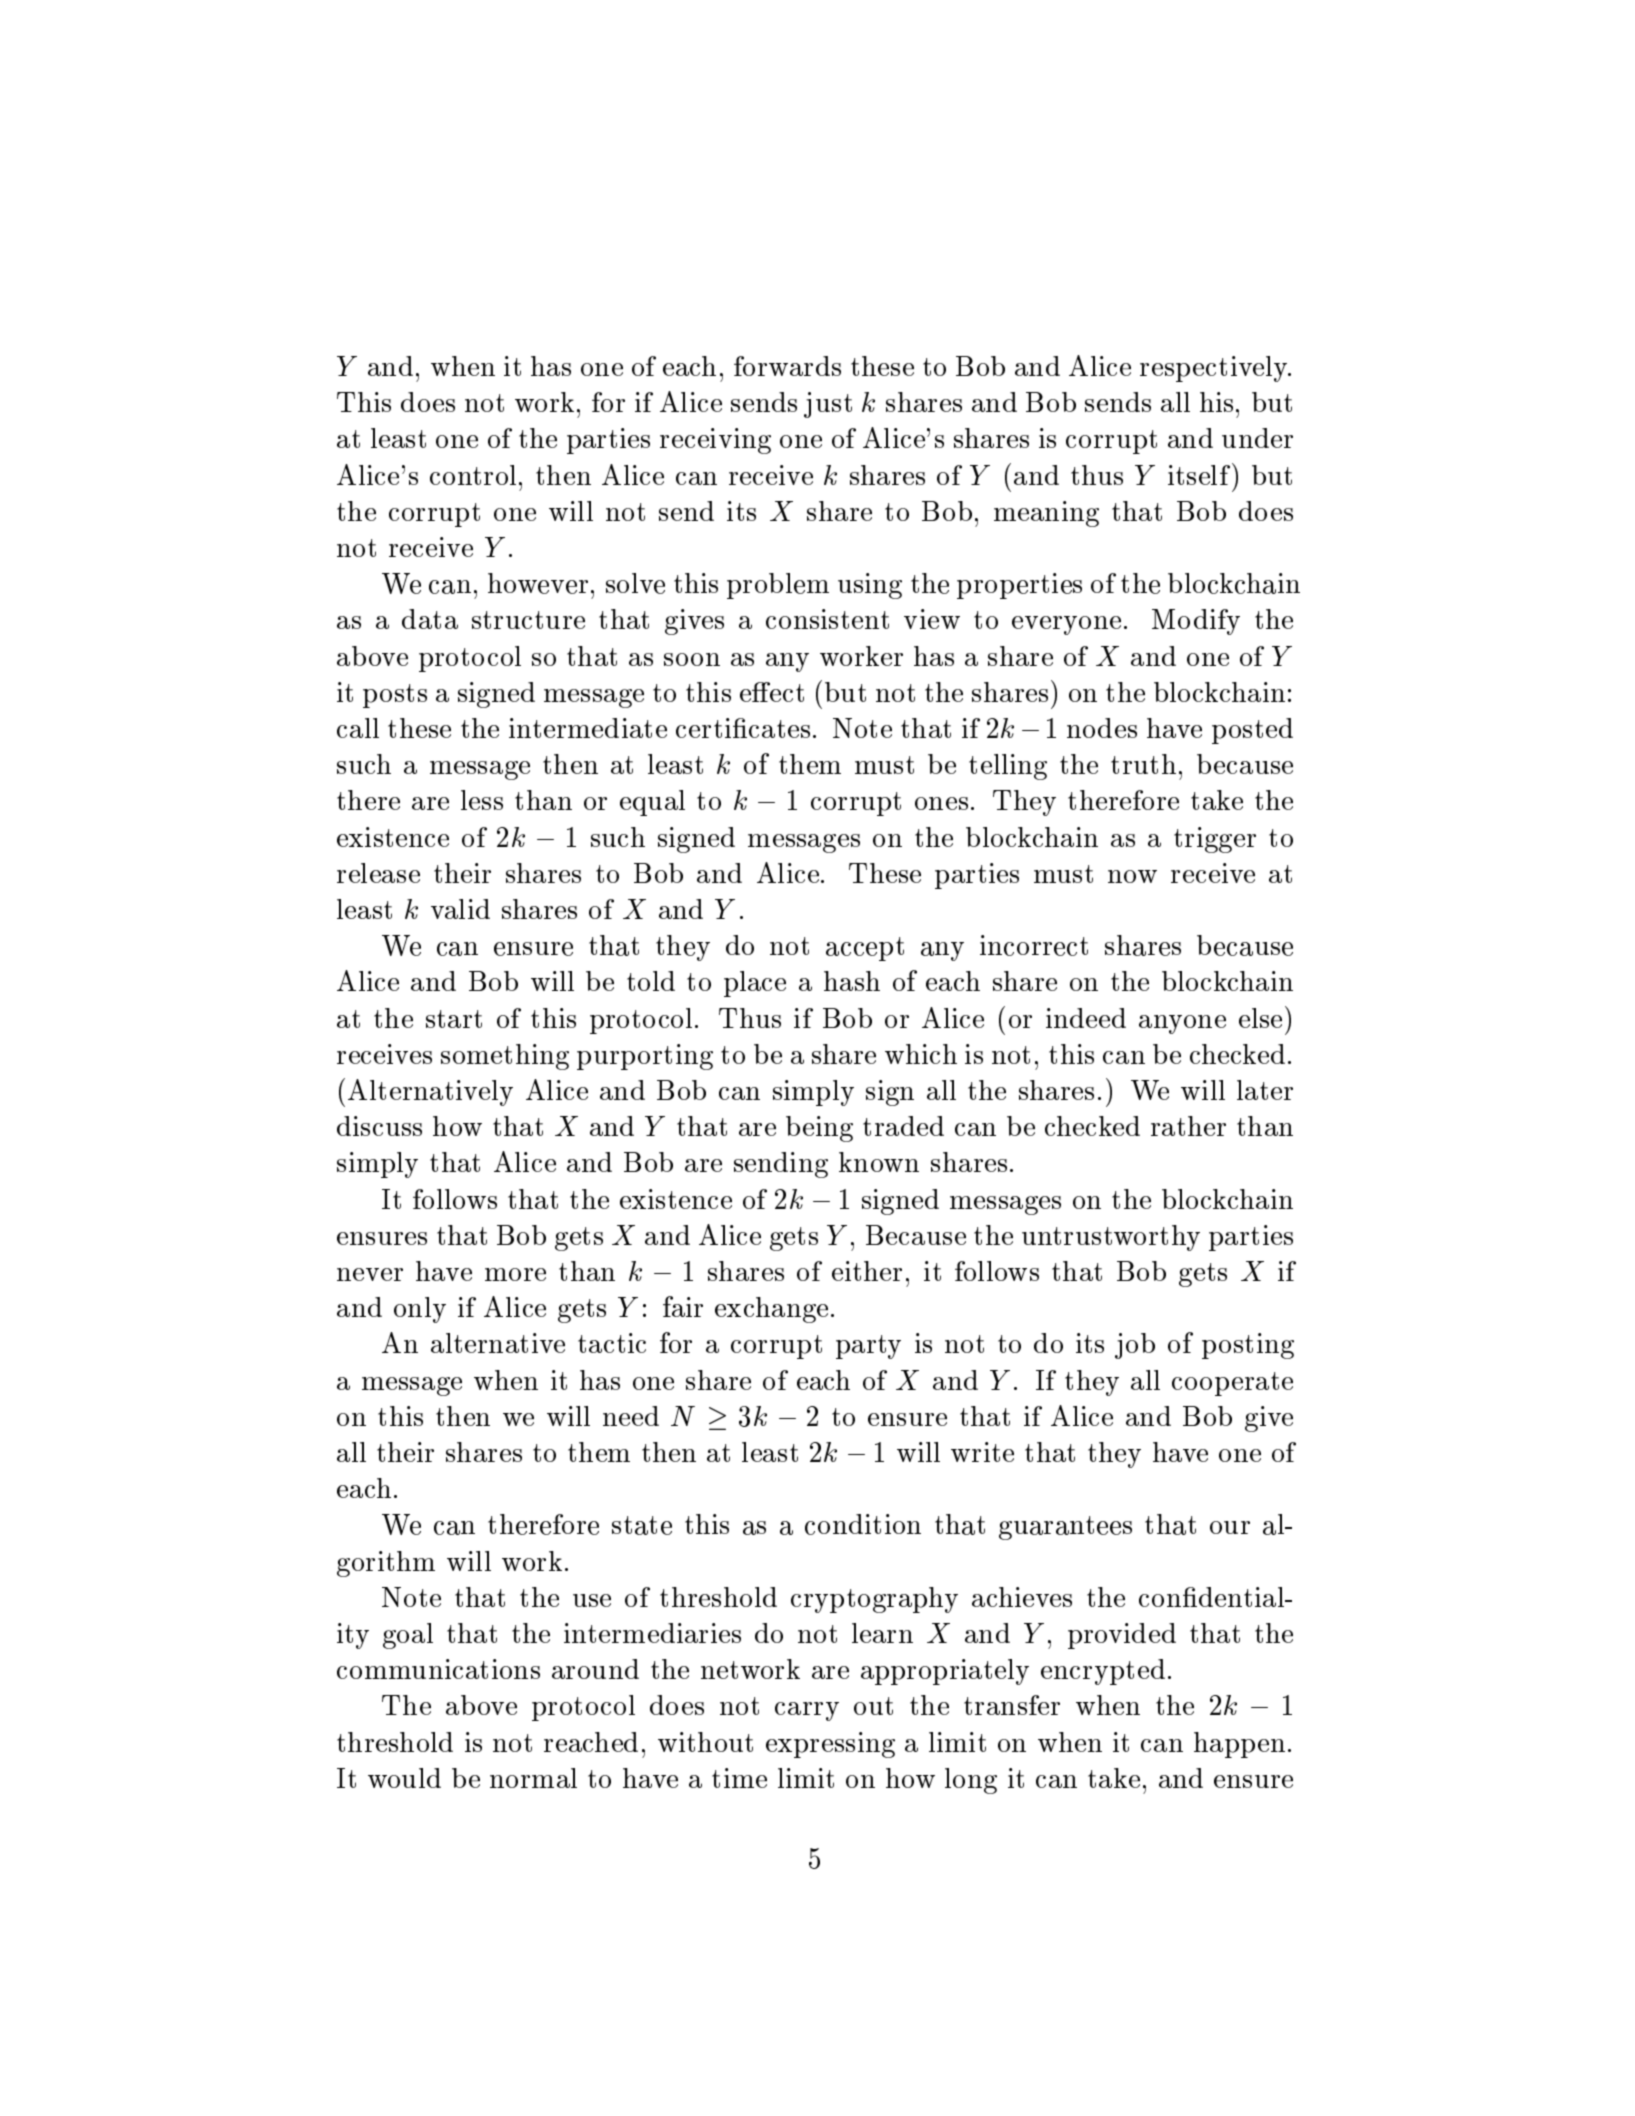 The image size is (1635, 2116). What do you see at coordinates (1135, 1346) in the document?
I see `job` at bounding box center [1135, 1346].
